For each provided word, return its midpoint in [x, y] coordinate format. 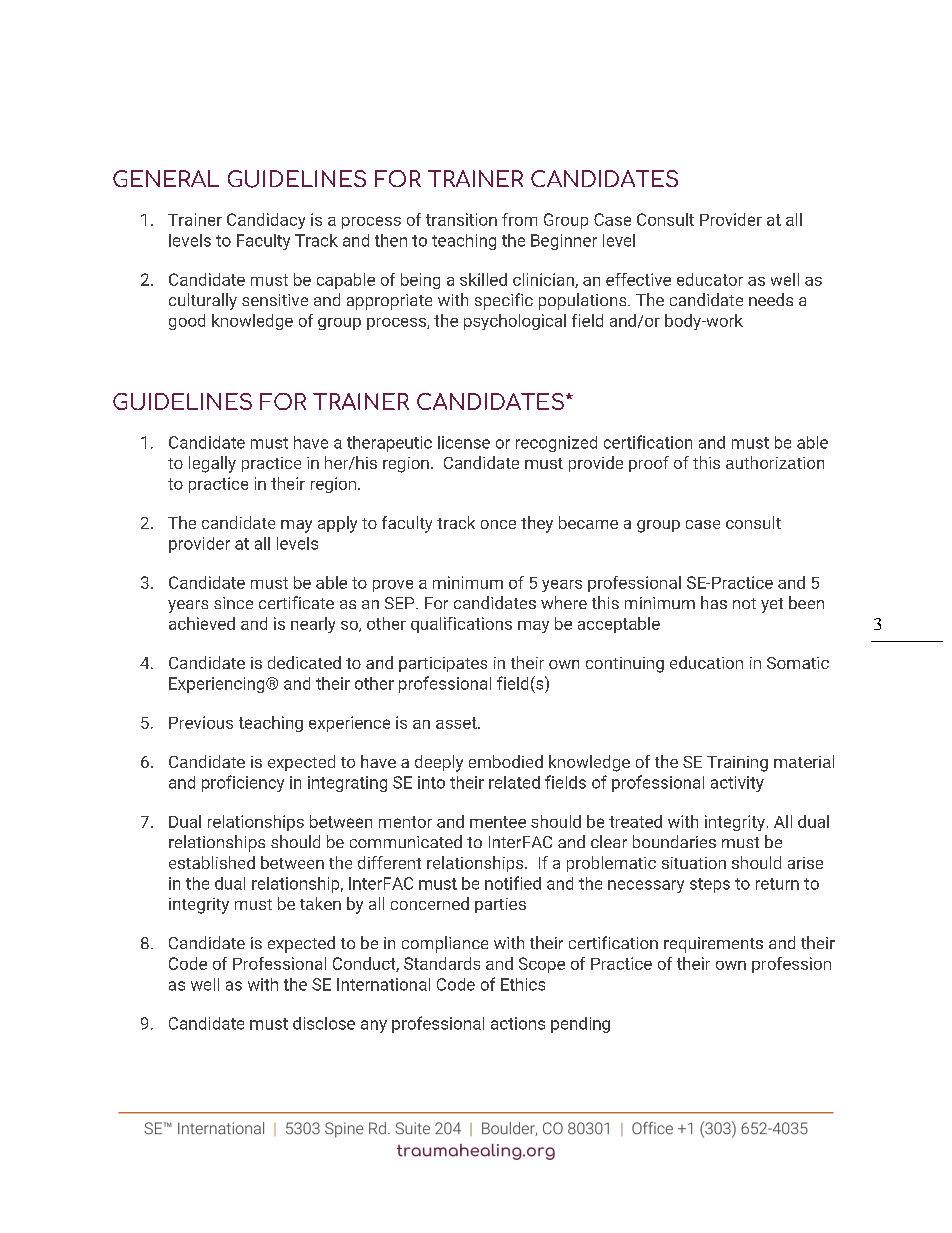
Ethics [523, 984]
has [714, 602]
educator [710, 279]
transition [461, 219]
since [233, 603]
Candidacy [266, 221]
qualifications [461, 625]
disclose [324, 1023]
